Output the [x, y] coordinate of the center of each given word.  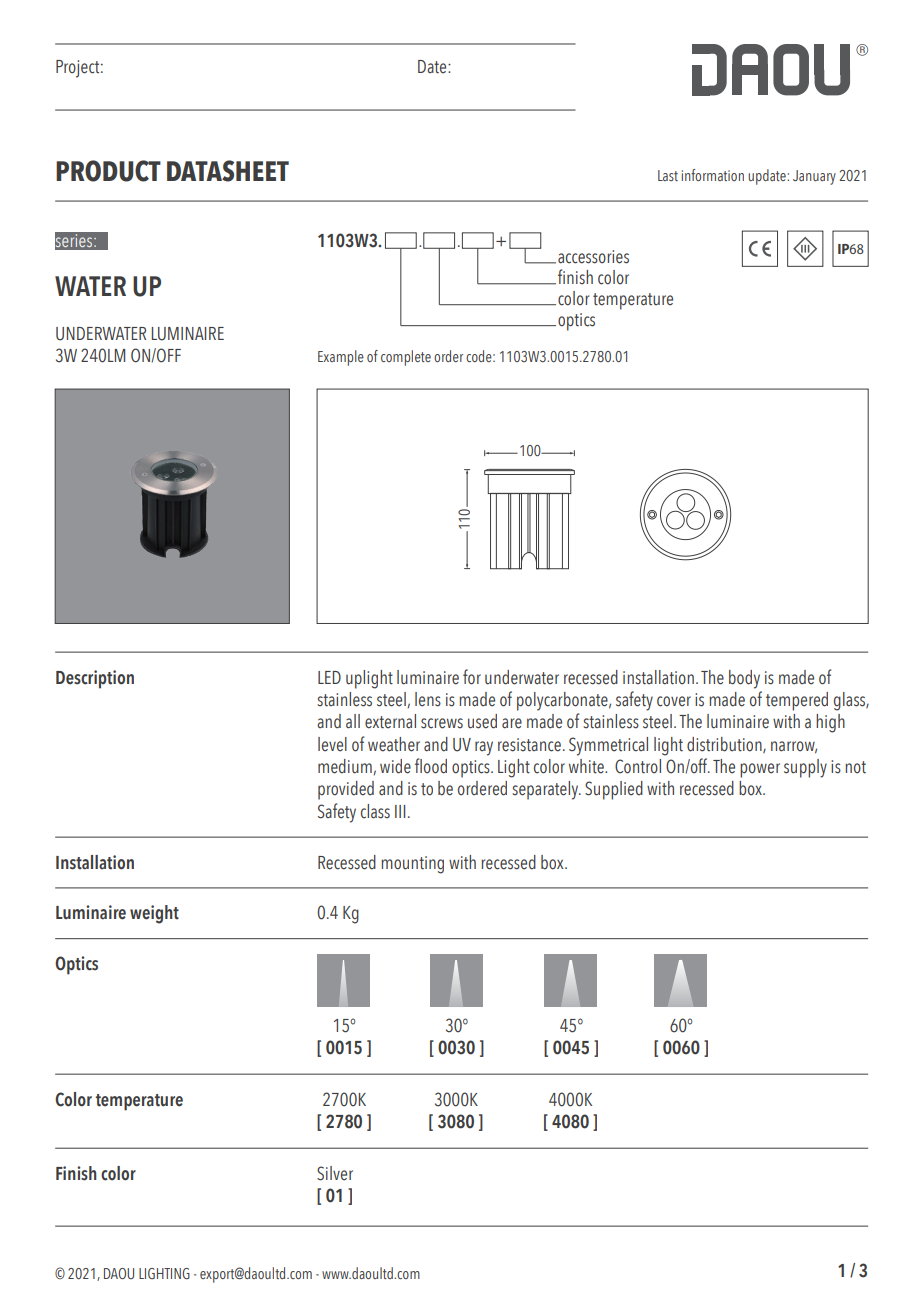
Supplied [614, 790]
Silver [335, 1173]
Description [95, 679]
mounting [412, 865]
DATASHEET [228, 171]
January [814, 177]
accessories [593, 257]
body [744, 679]
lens [428, 699]
